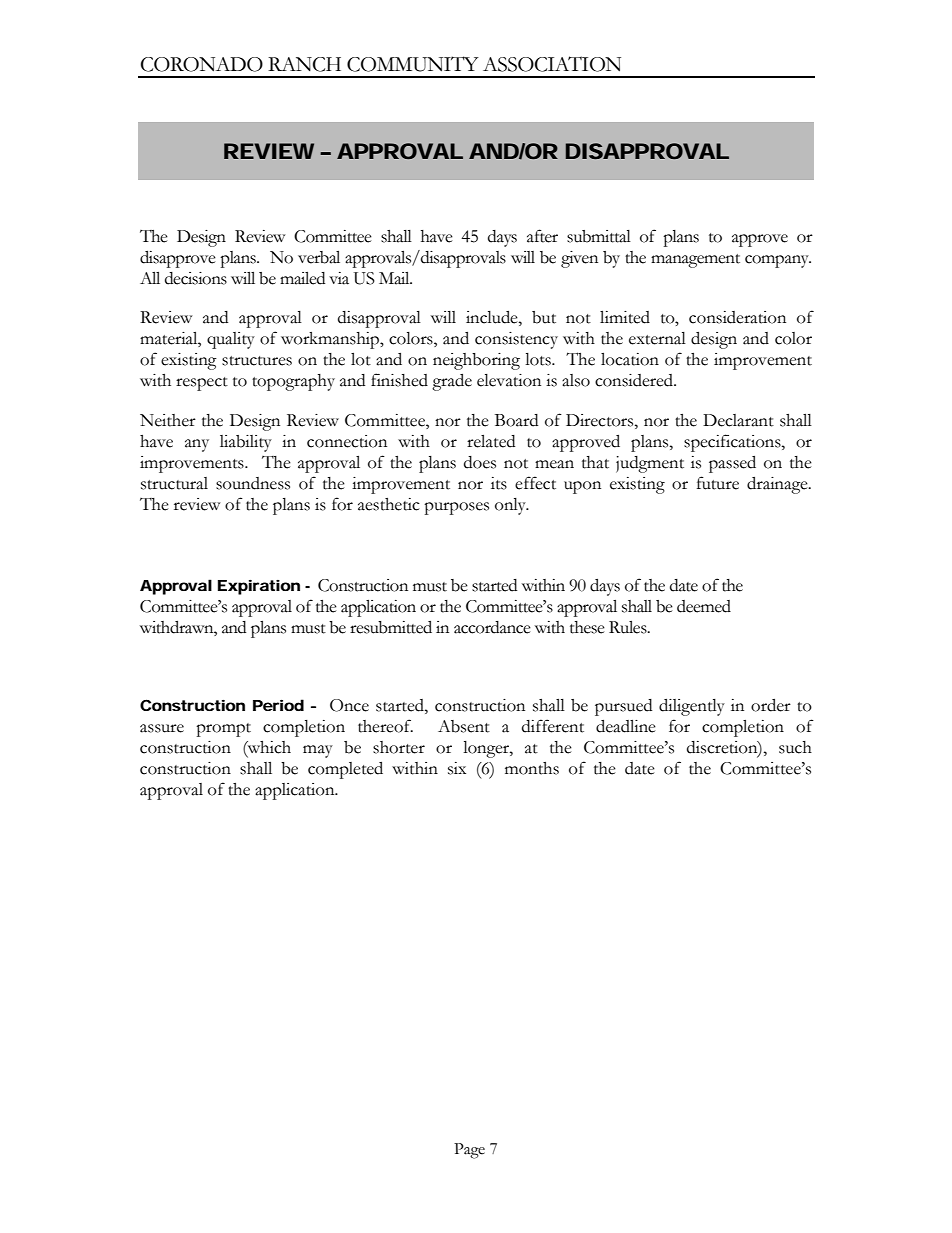  Describe the element at coordinates (413, 64) in the image. I see `COMMUNITY` at that location.
